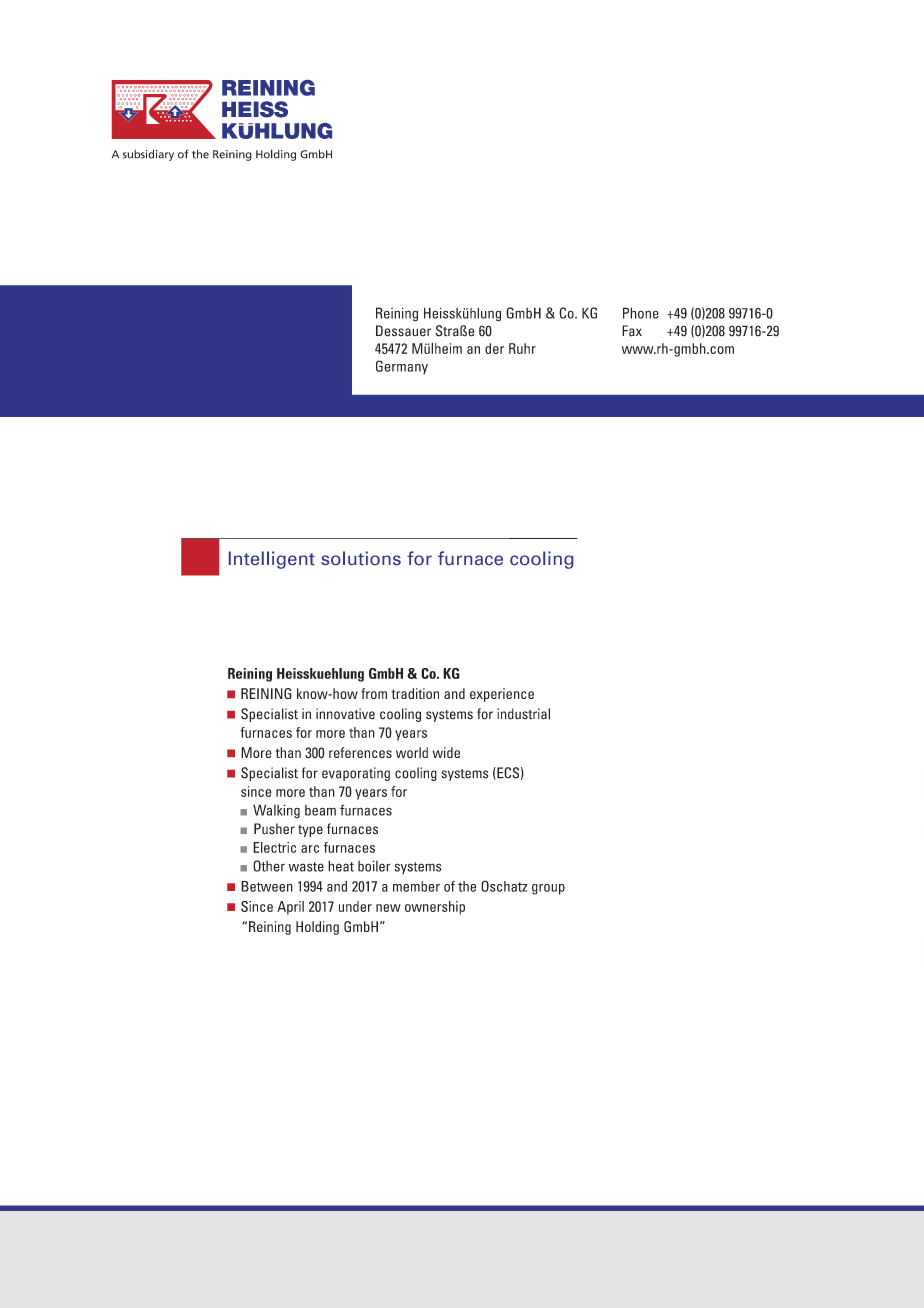  I want to click on wide, so click(446, 752).
